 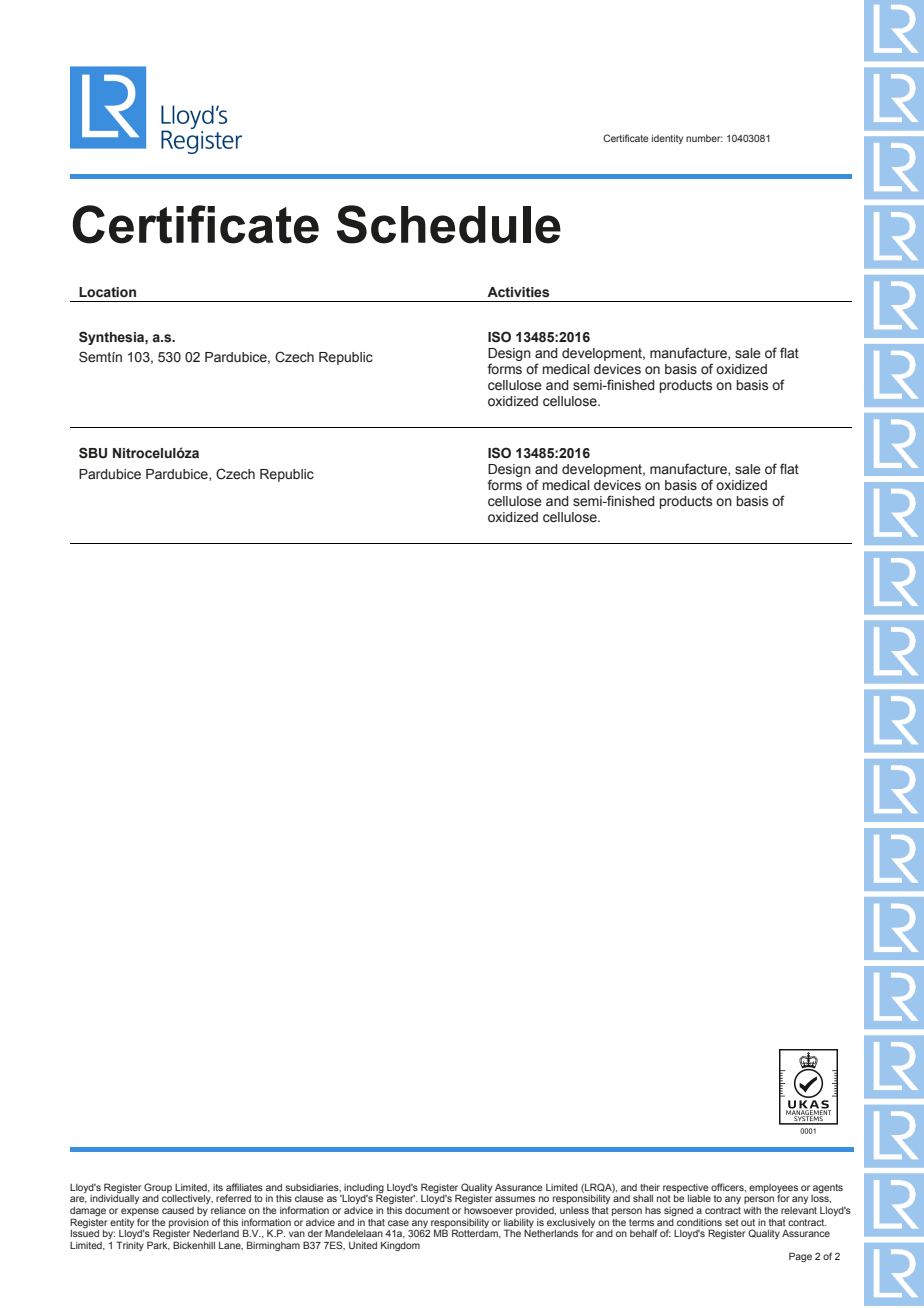 I want to click on assumes, so click(x=515, y=1199).
